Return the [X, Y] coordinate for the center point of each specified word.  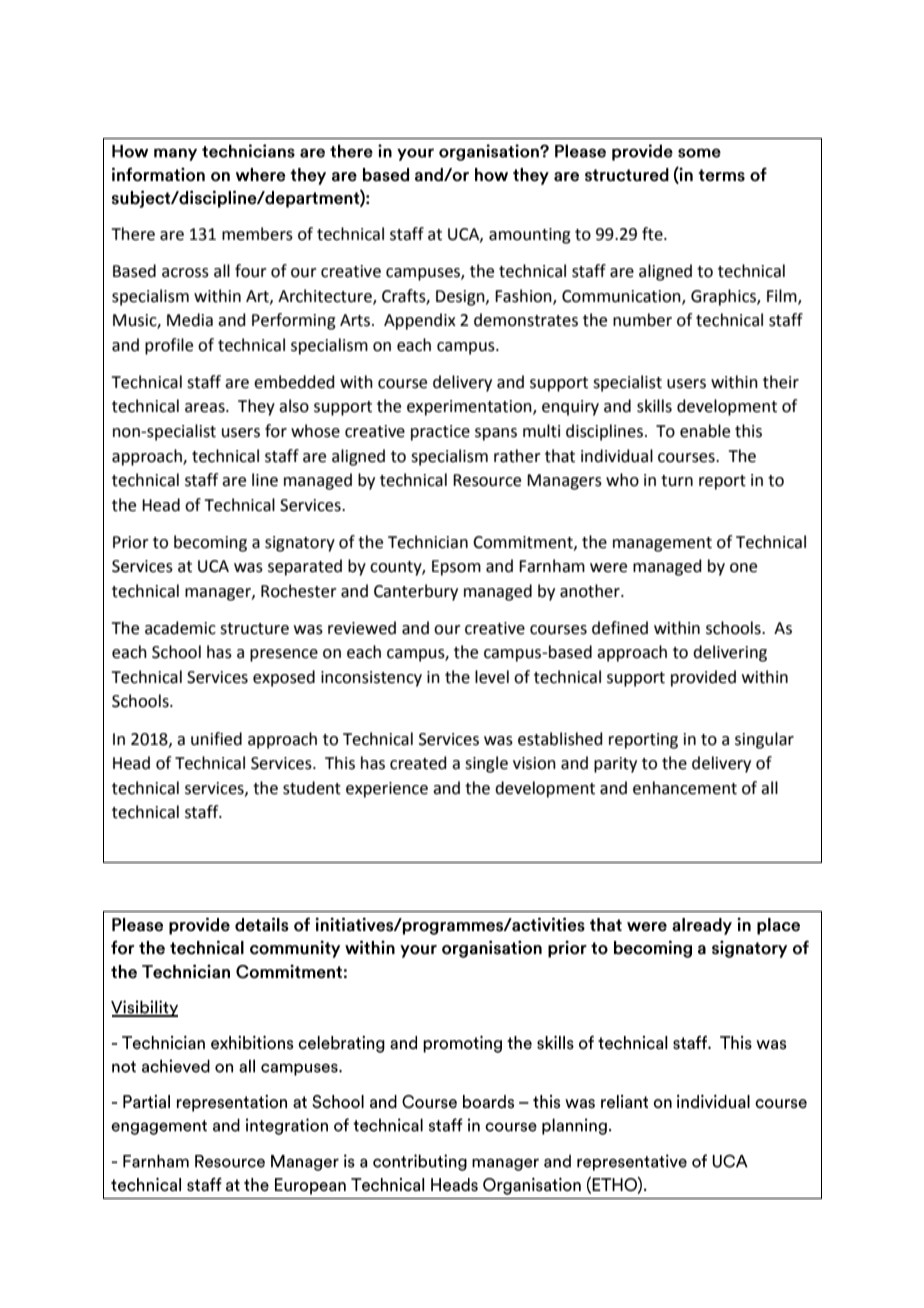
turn [677, 481]
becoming [210, 543]
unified [216, 739]
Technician [428, 542]
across [185, 273]
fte [653, 234]
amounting [530, 236]
